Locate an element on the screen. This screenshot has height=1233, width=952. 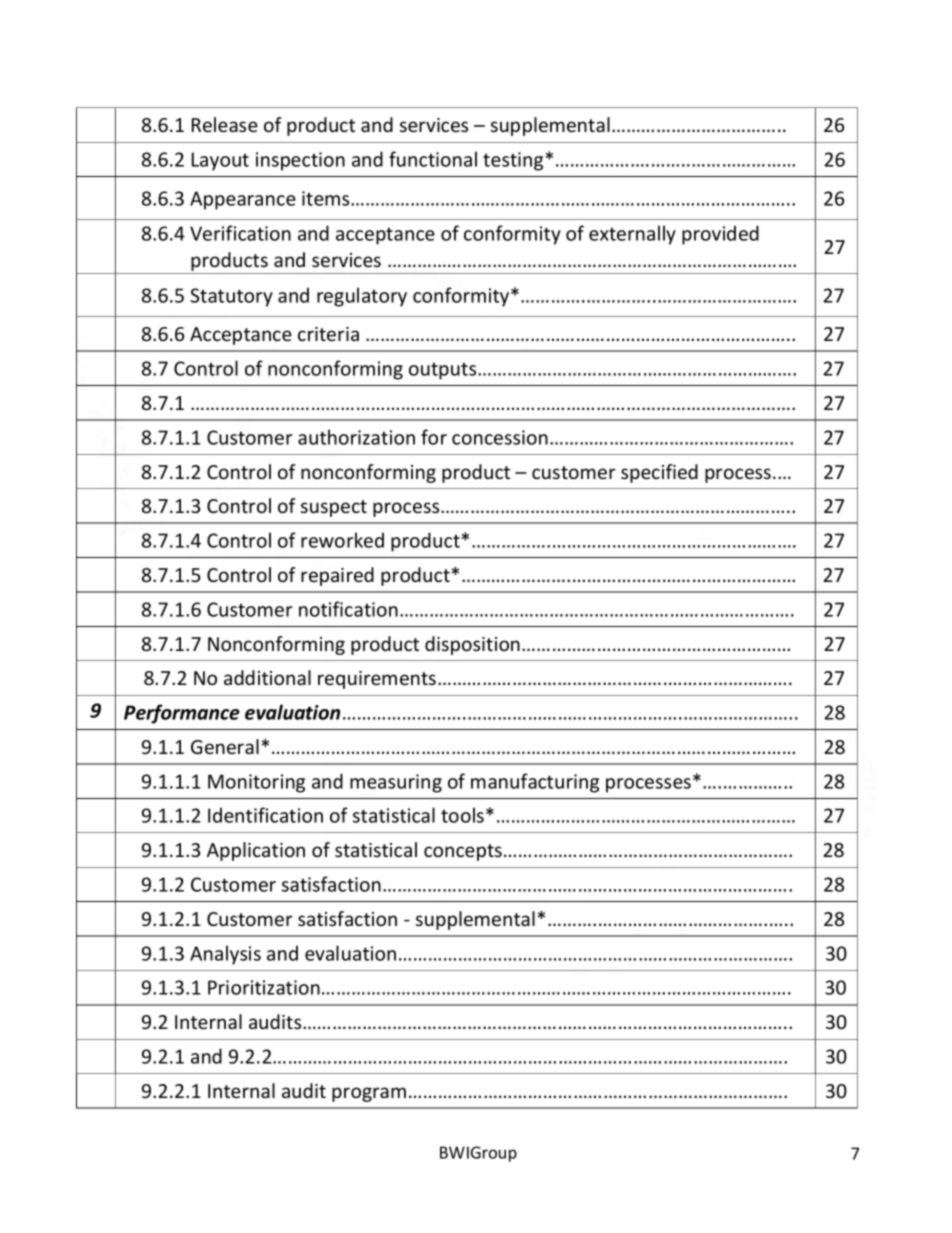
measuring is located at coordinates (396, 783).
